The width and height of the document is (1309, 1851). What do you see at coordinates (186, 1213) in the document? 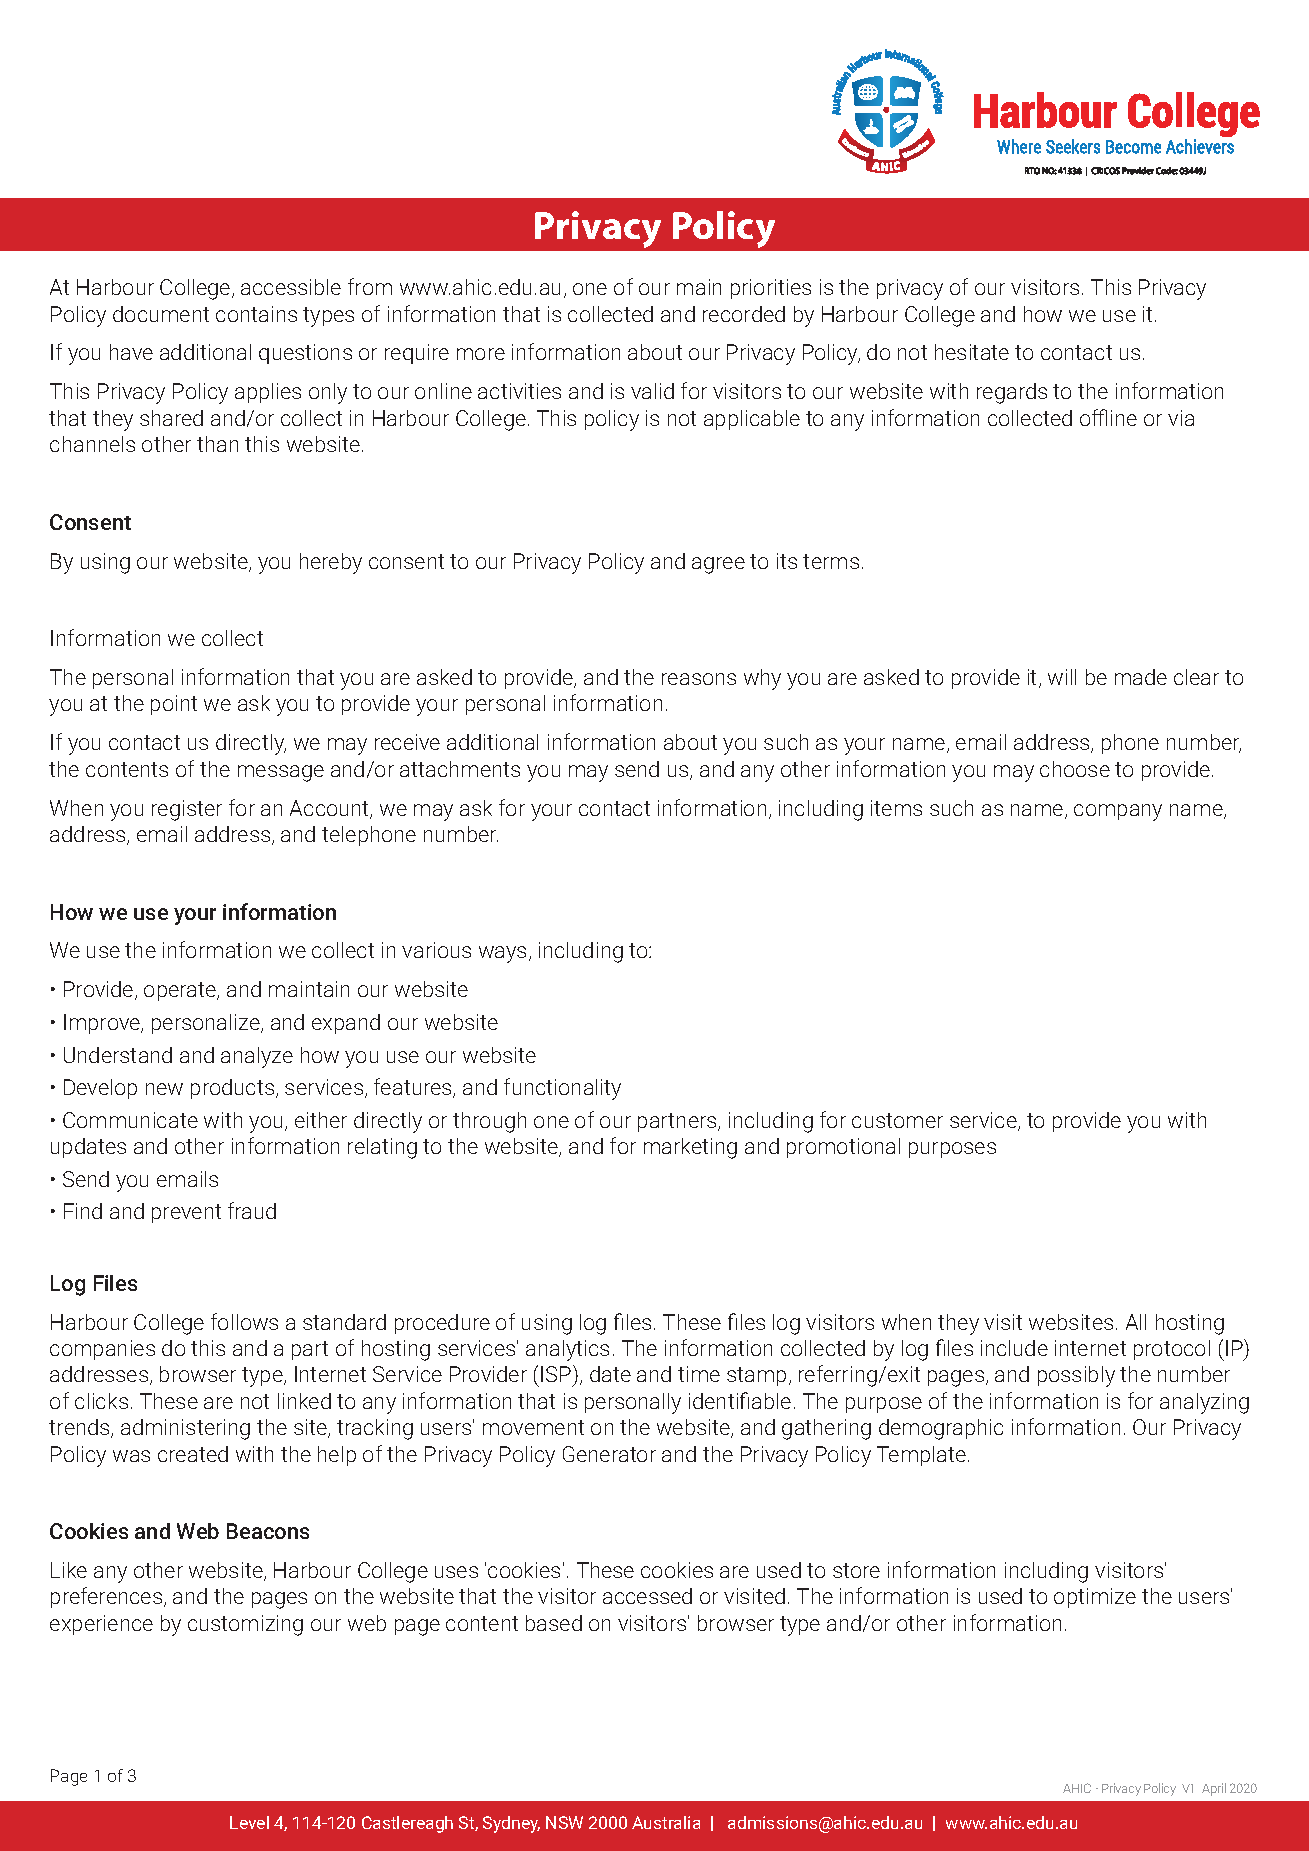
I see `prevent` at bounding box center [186, 1213].
